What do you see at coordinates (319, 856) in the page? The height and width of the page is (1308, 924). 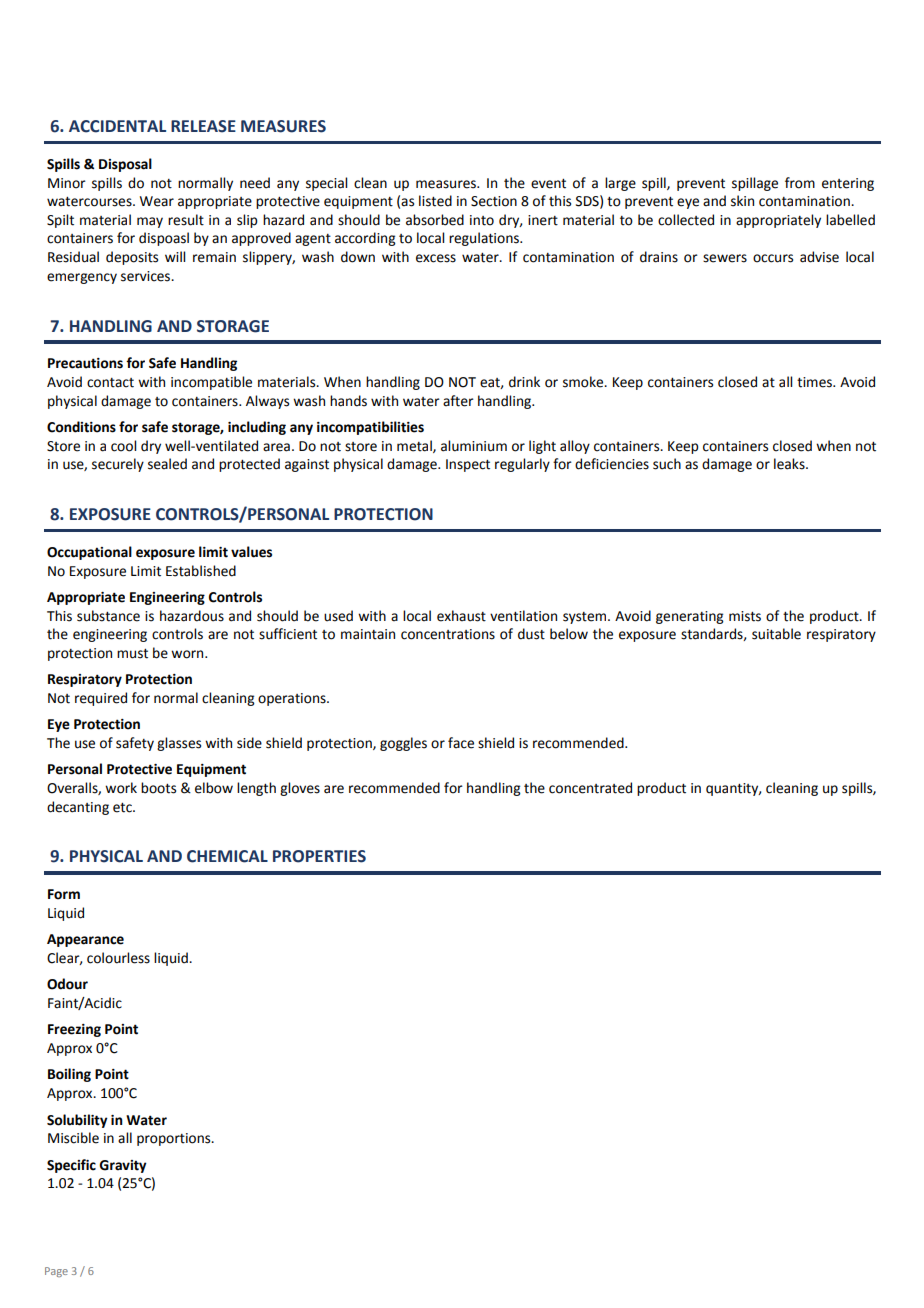 I see `PROPERTIES` at bounding box center [319, 856].
